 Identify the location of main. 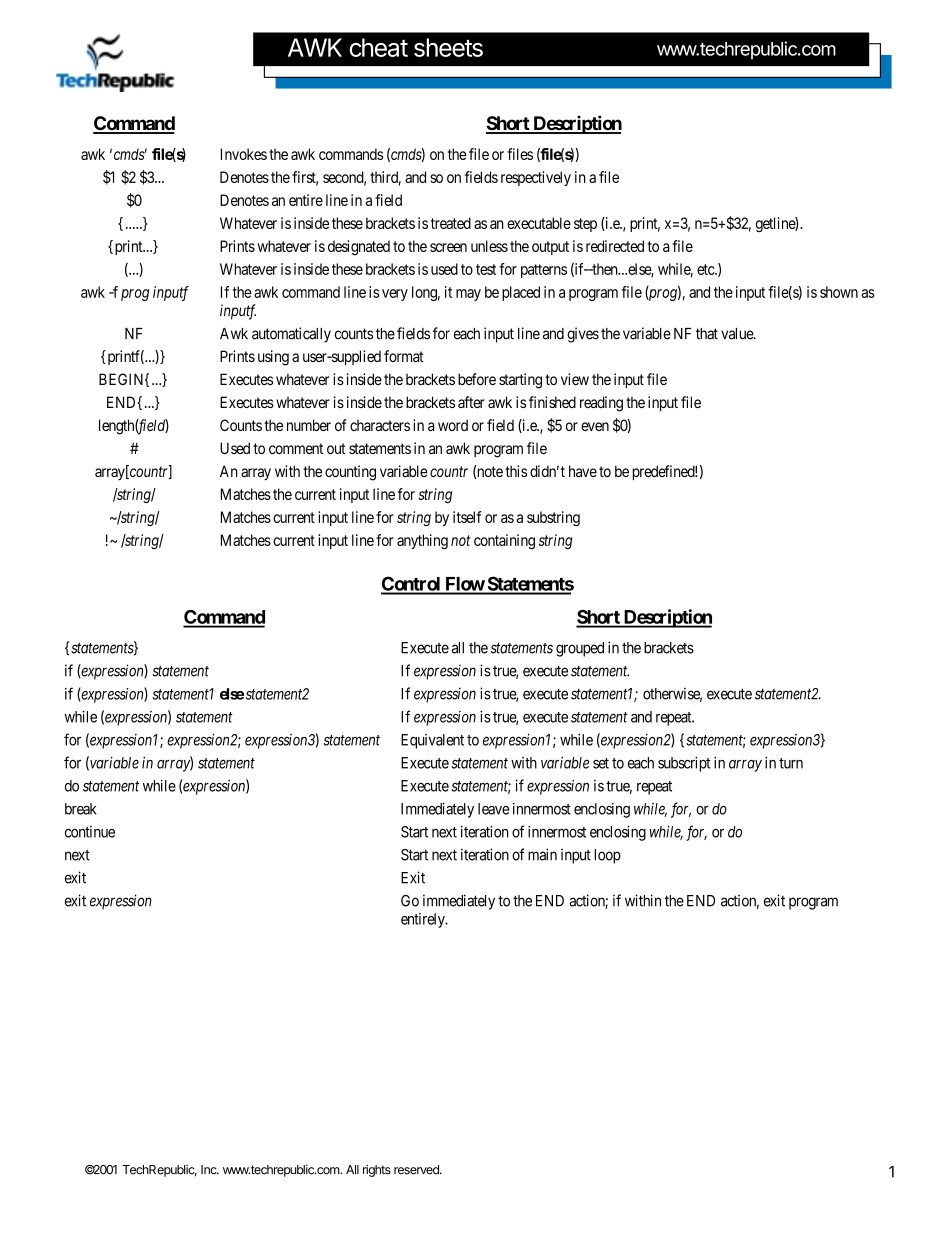
(542, 854).
